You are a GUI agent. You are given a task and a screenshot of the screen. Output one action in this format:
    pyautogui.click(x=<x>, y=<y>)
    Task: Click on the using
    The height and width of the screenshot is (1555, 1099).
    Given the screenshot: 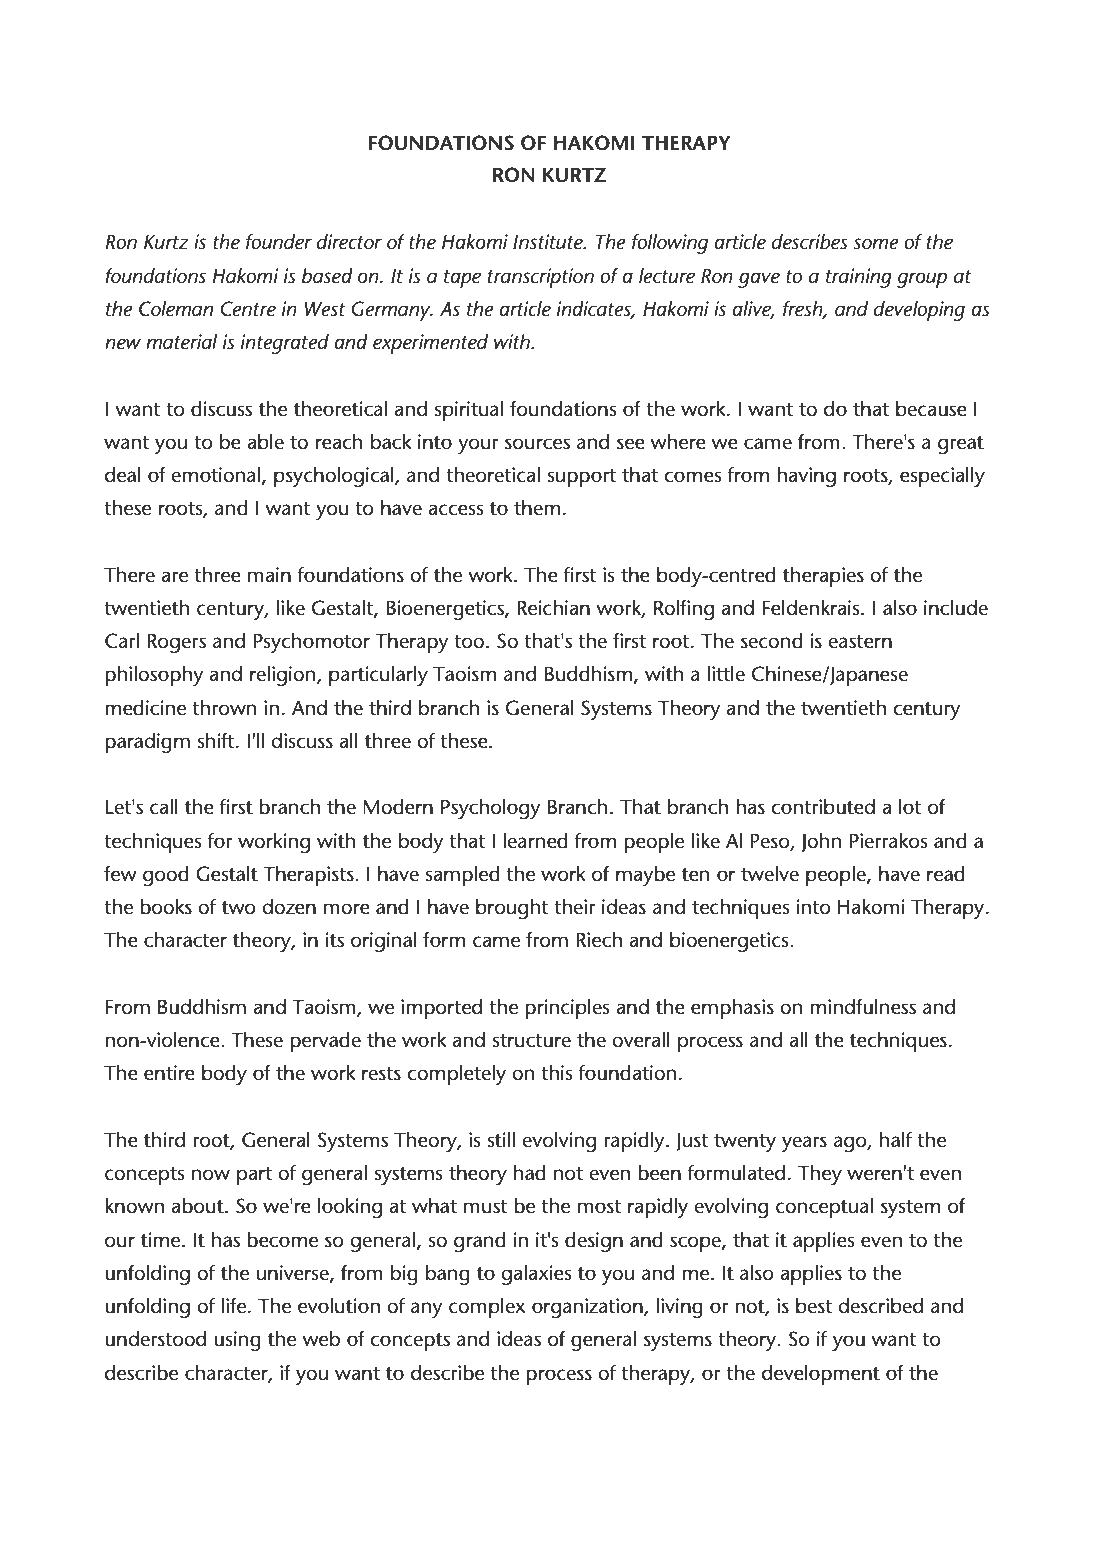 What is the action you would take?
    pyautogui.click(x=237, y=1341)
